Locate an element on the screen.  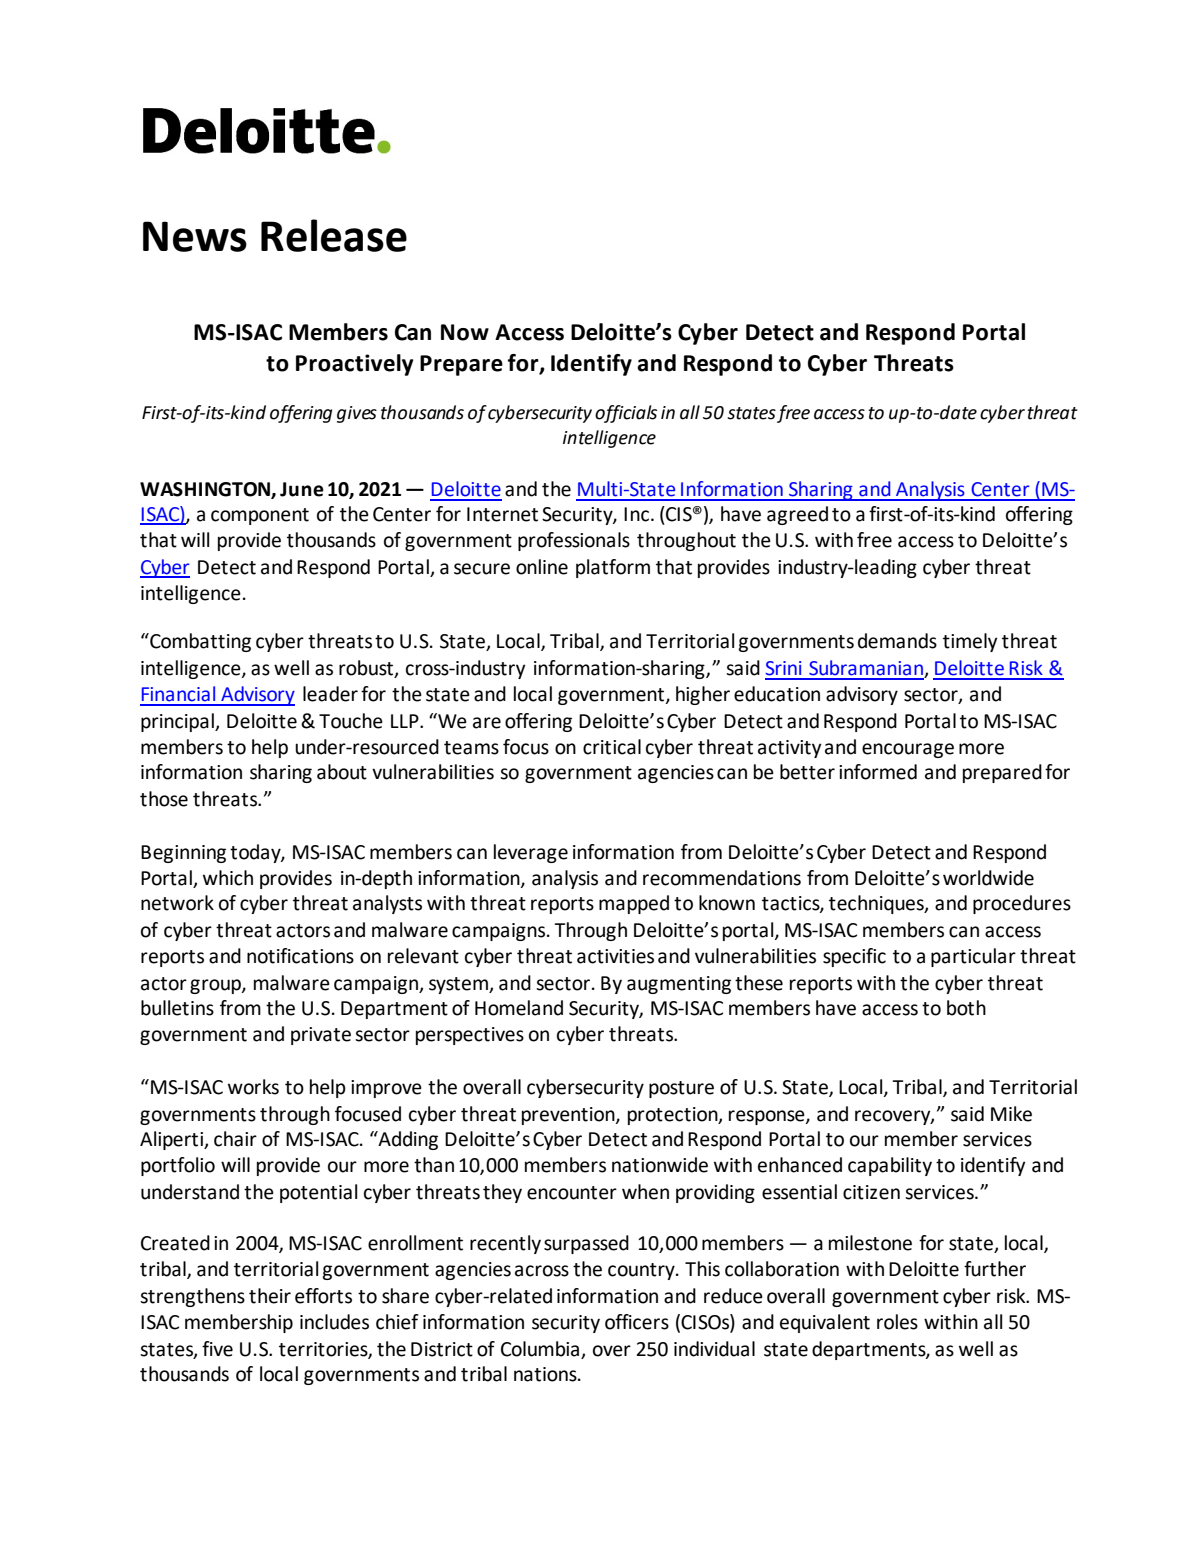
officers is located at coordinates (637, 1322).
